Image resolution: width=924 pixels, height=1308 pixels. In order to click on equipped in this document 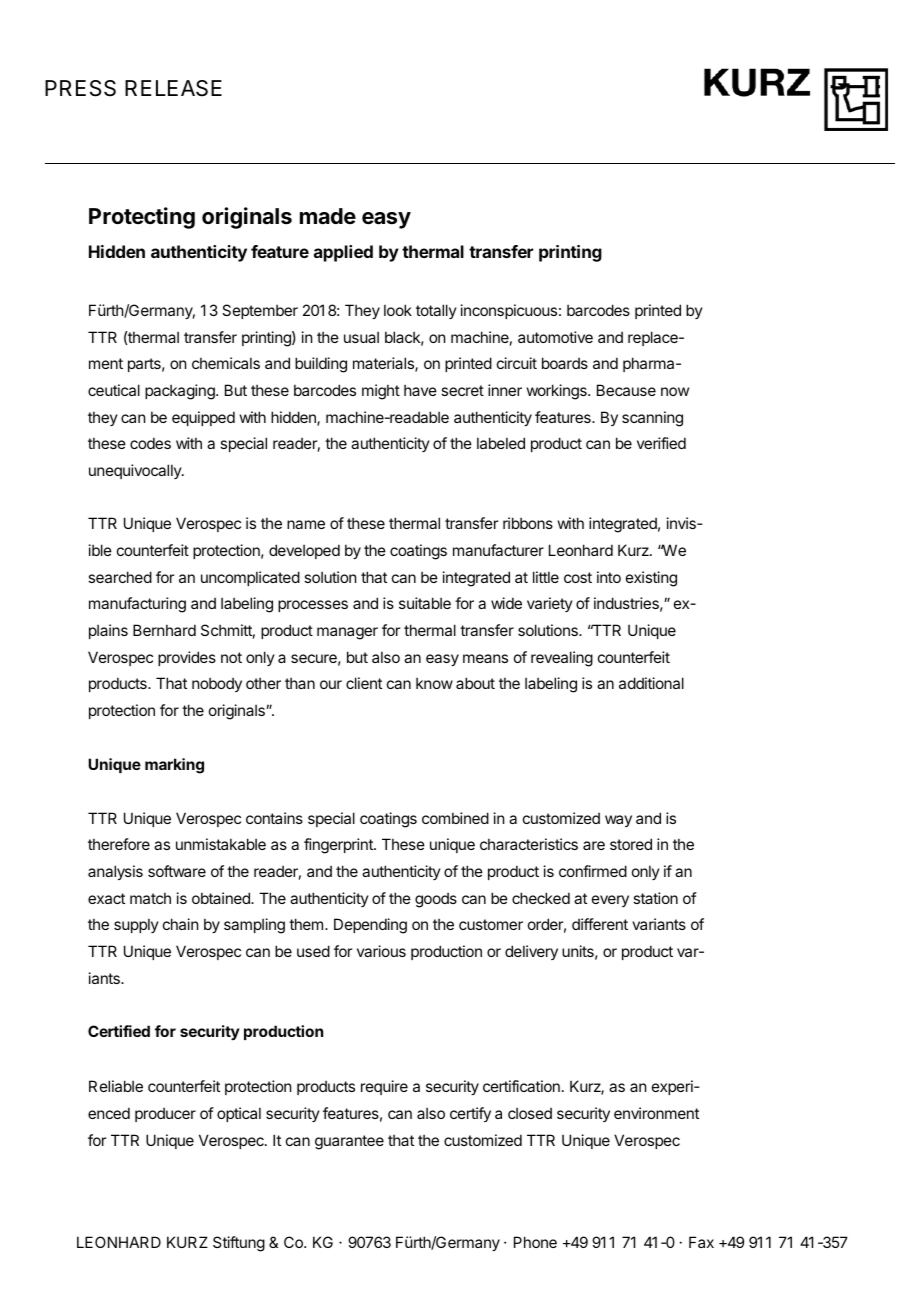, I will do `click(203, 418)`.
